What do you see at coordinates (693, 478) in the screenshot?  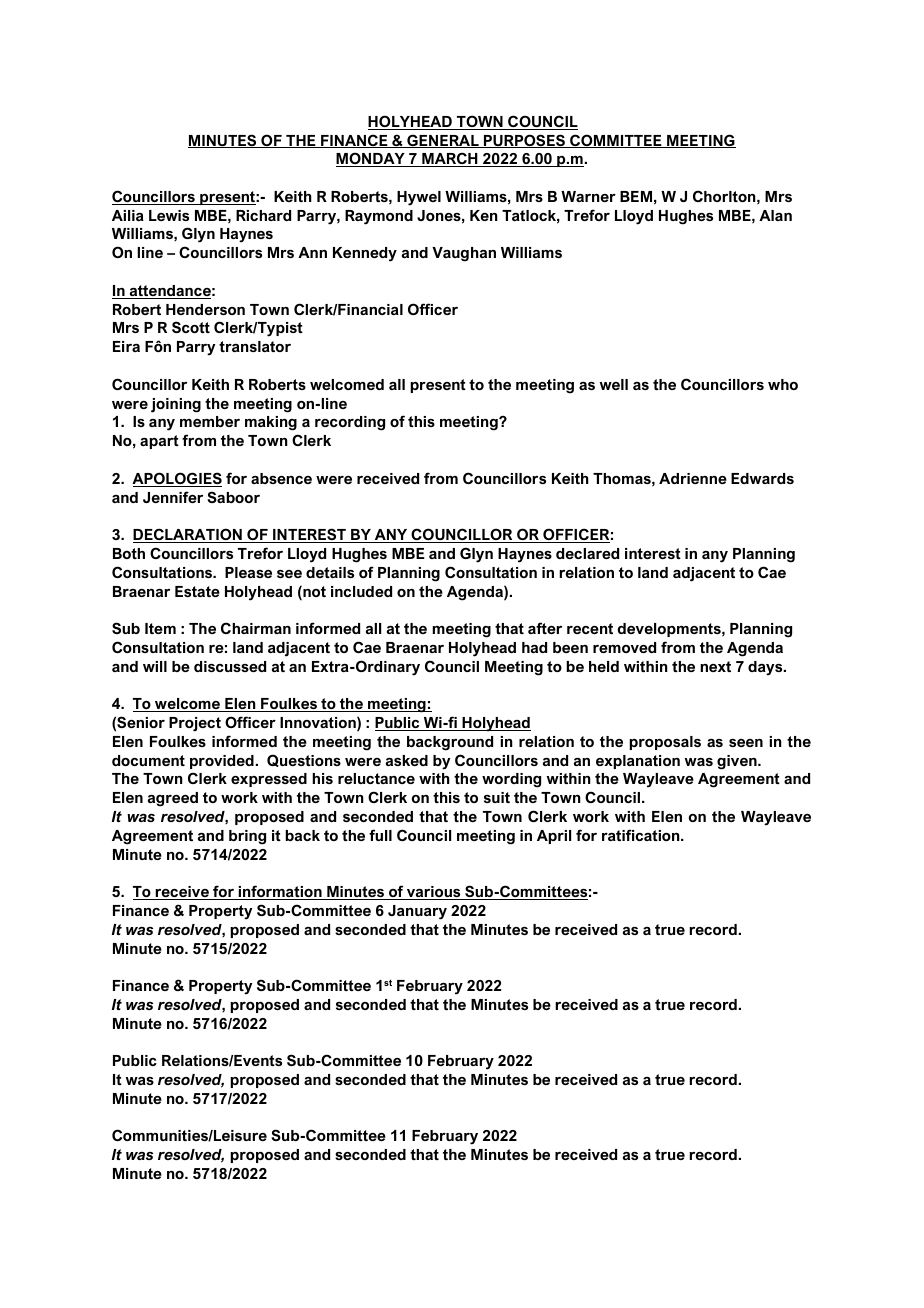 I see `Adrienne` at bounding box center [693, 478].
